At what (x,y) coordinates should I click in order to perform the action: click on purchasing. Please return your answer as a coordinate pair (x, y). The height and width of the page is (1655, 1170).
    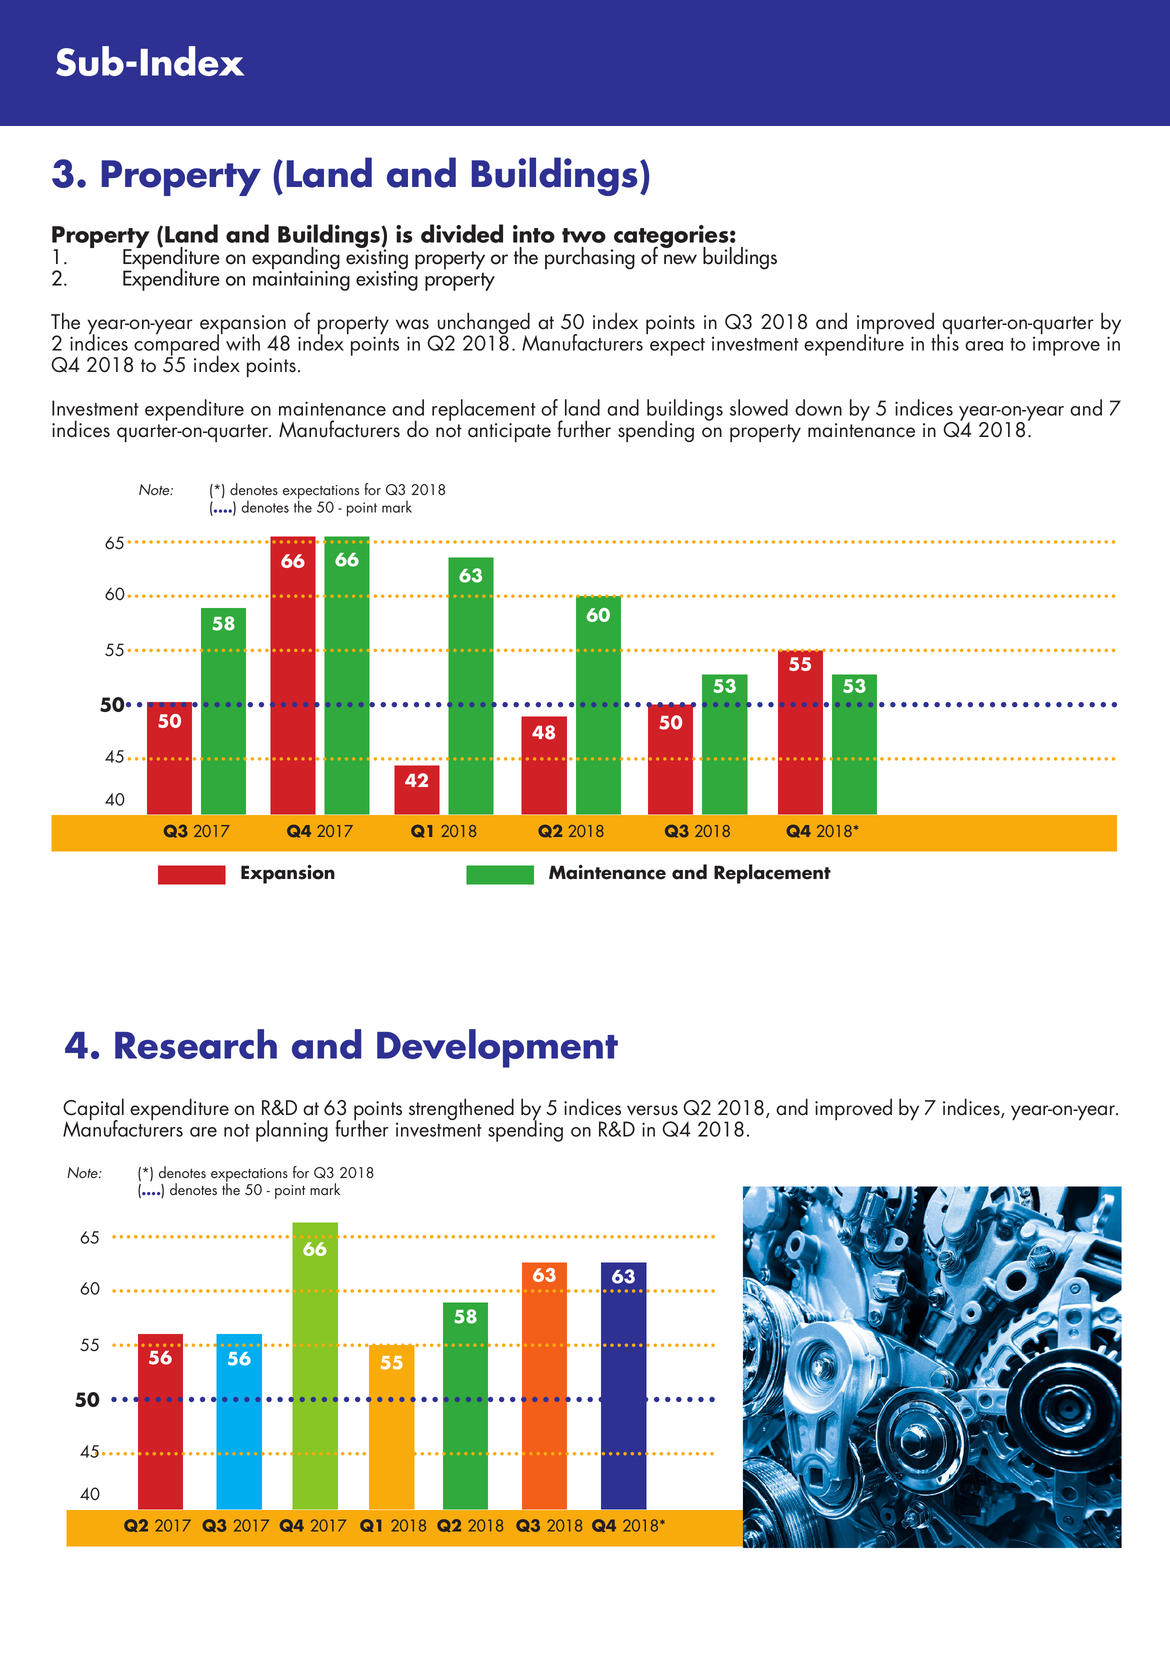
    Looking at the image, I should click on (590, 258).
